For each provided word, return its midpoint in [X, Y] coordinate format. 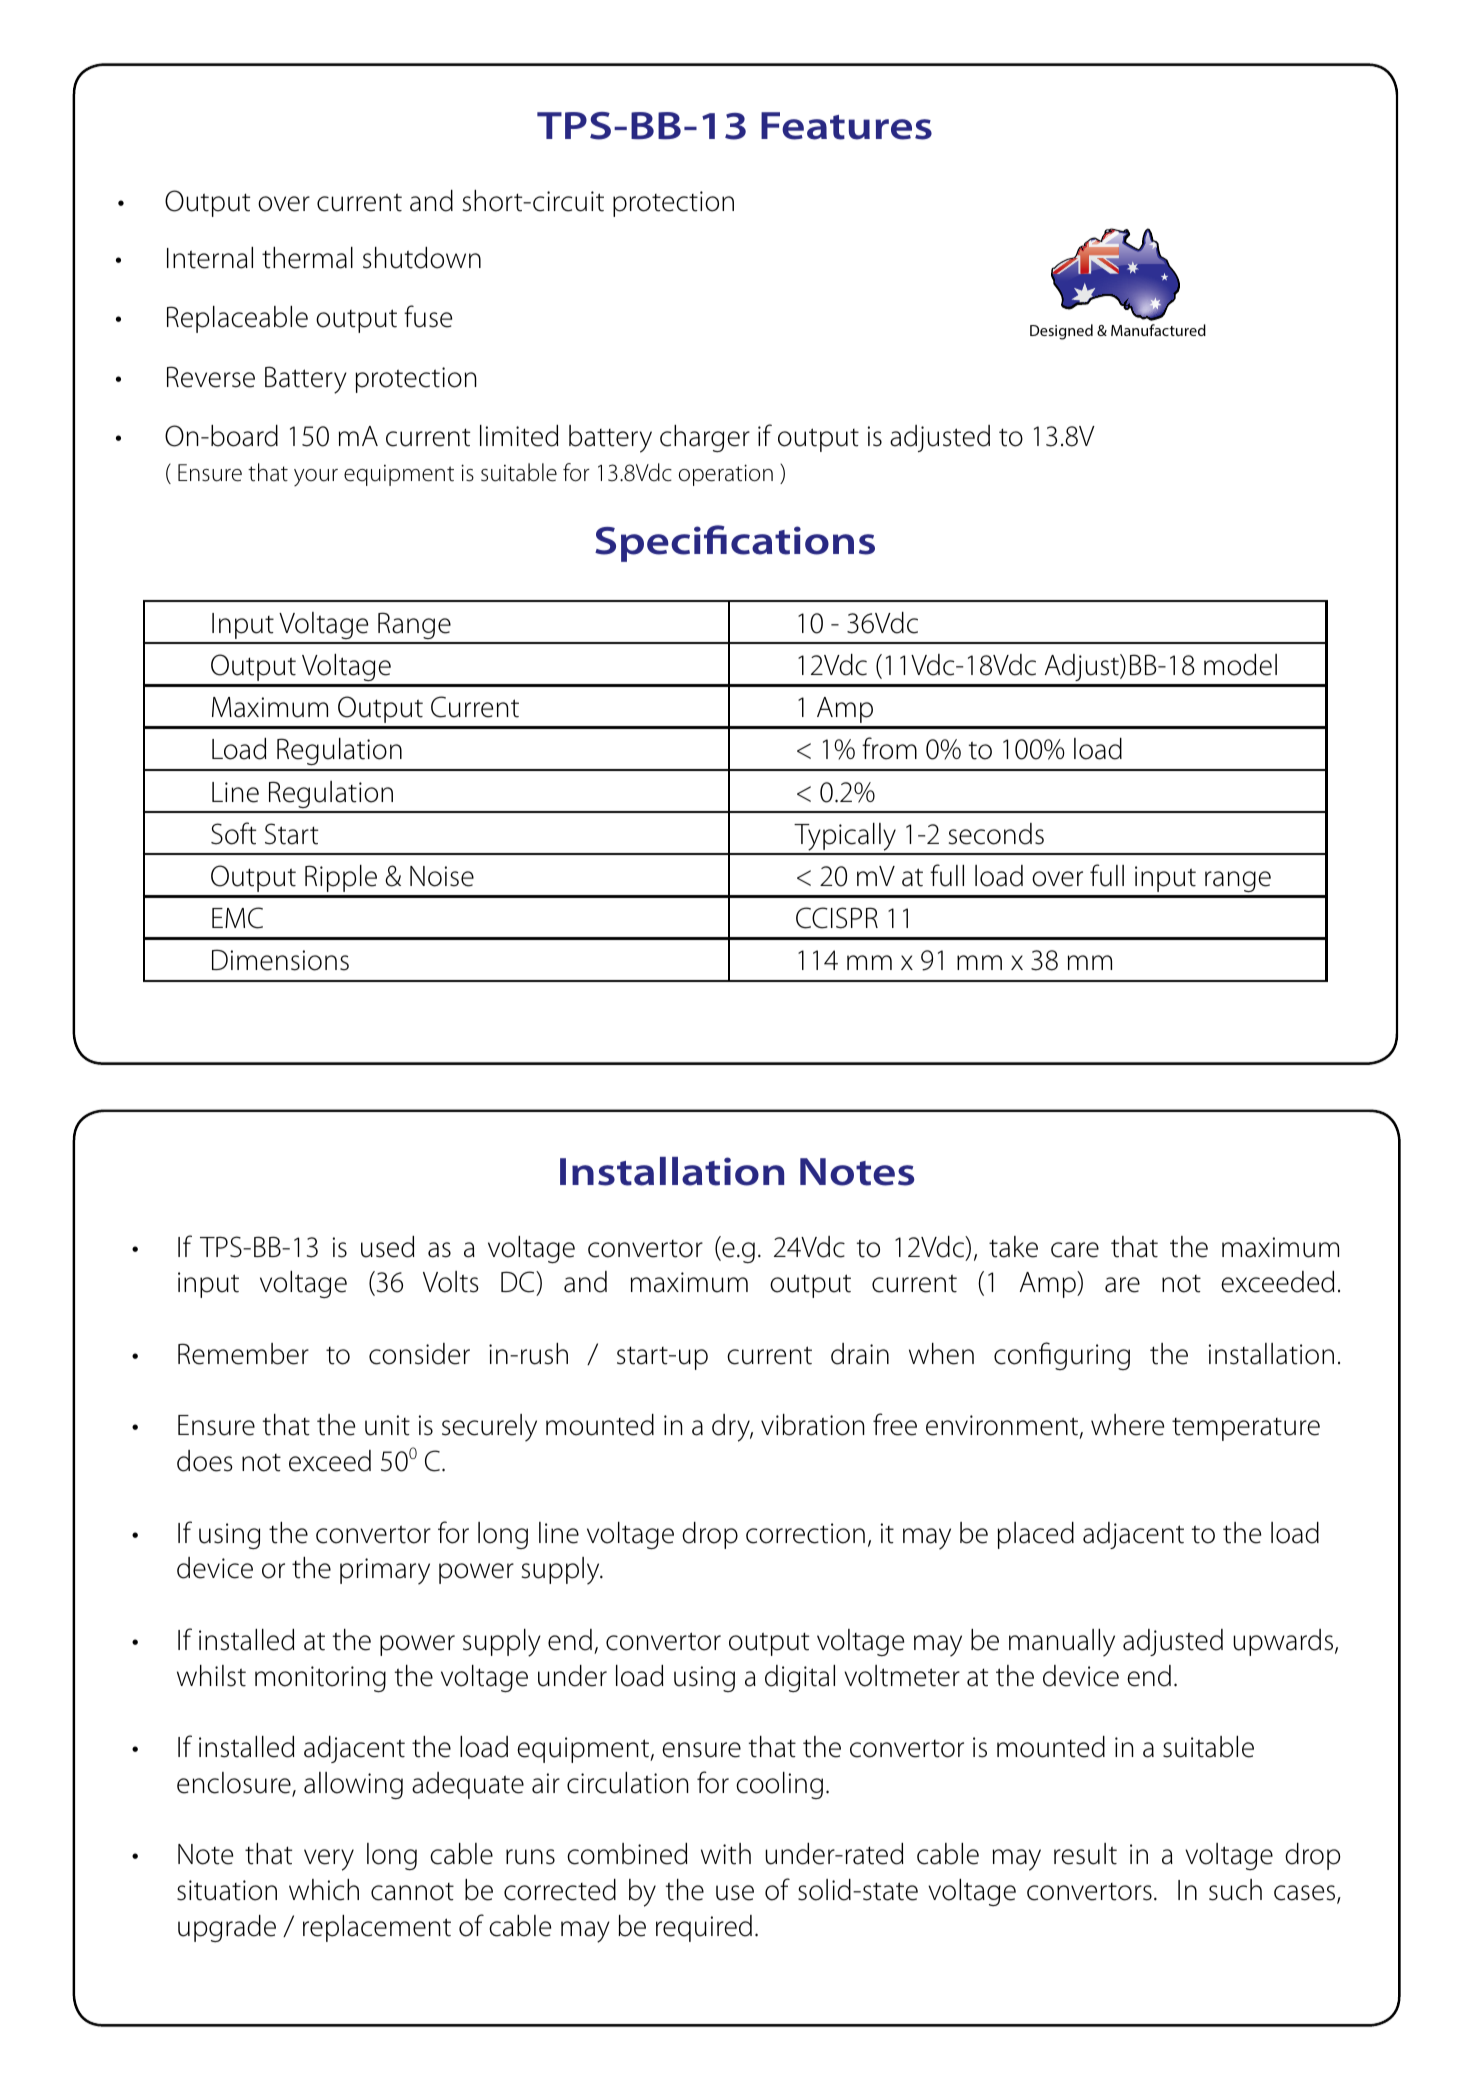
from [889, 748]
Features [846, 126]
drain [860, 1354]
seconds [996, 834]
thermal [307, 258]
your [316, 477]
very [329, 1860]
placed [1035, 1535]
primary [385, 1571]
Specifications [735, 543]
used [387, 1247]
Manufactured [1158, 330]
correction [805, 1533]
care [1075, 1250]
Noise [442, 876]
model [1240, 665]
